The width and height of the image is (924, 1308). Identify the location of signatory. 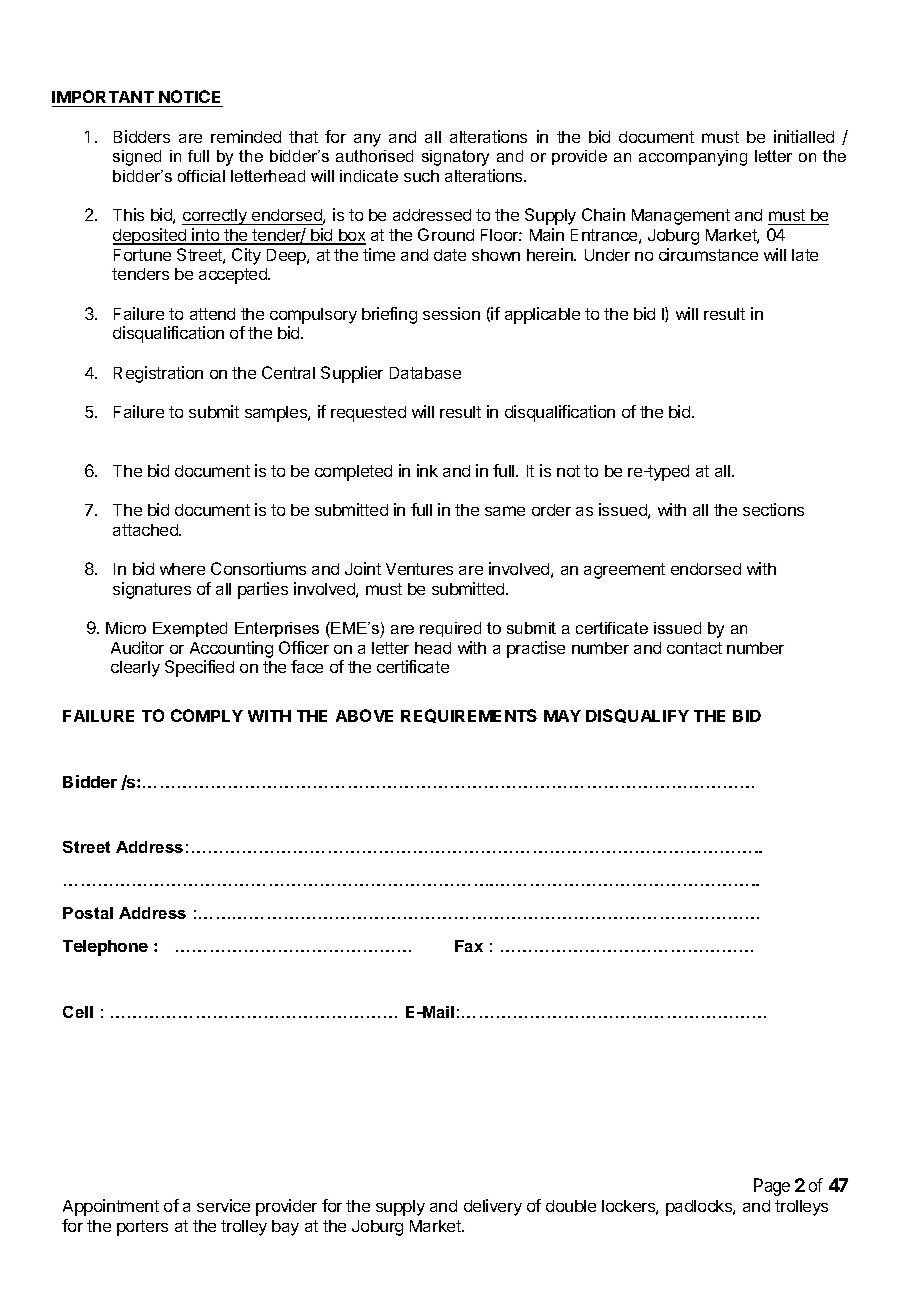
(455, 158).
